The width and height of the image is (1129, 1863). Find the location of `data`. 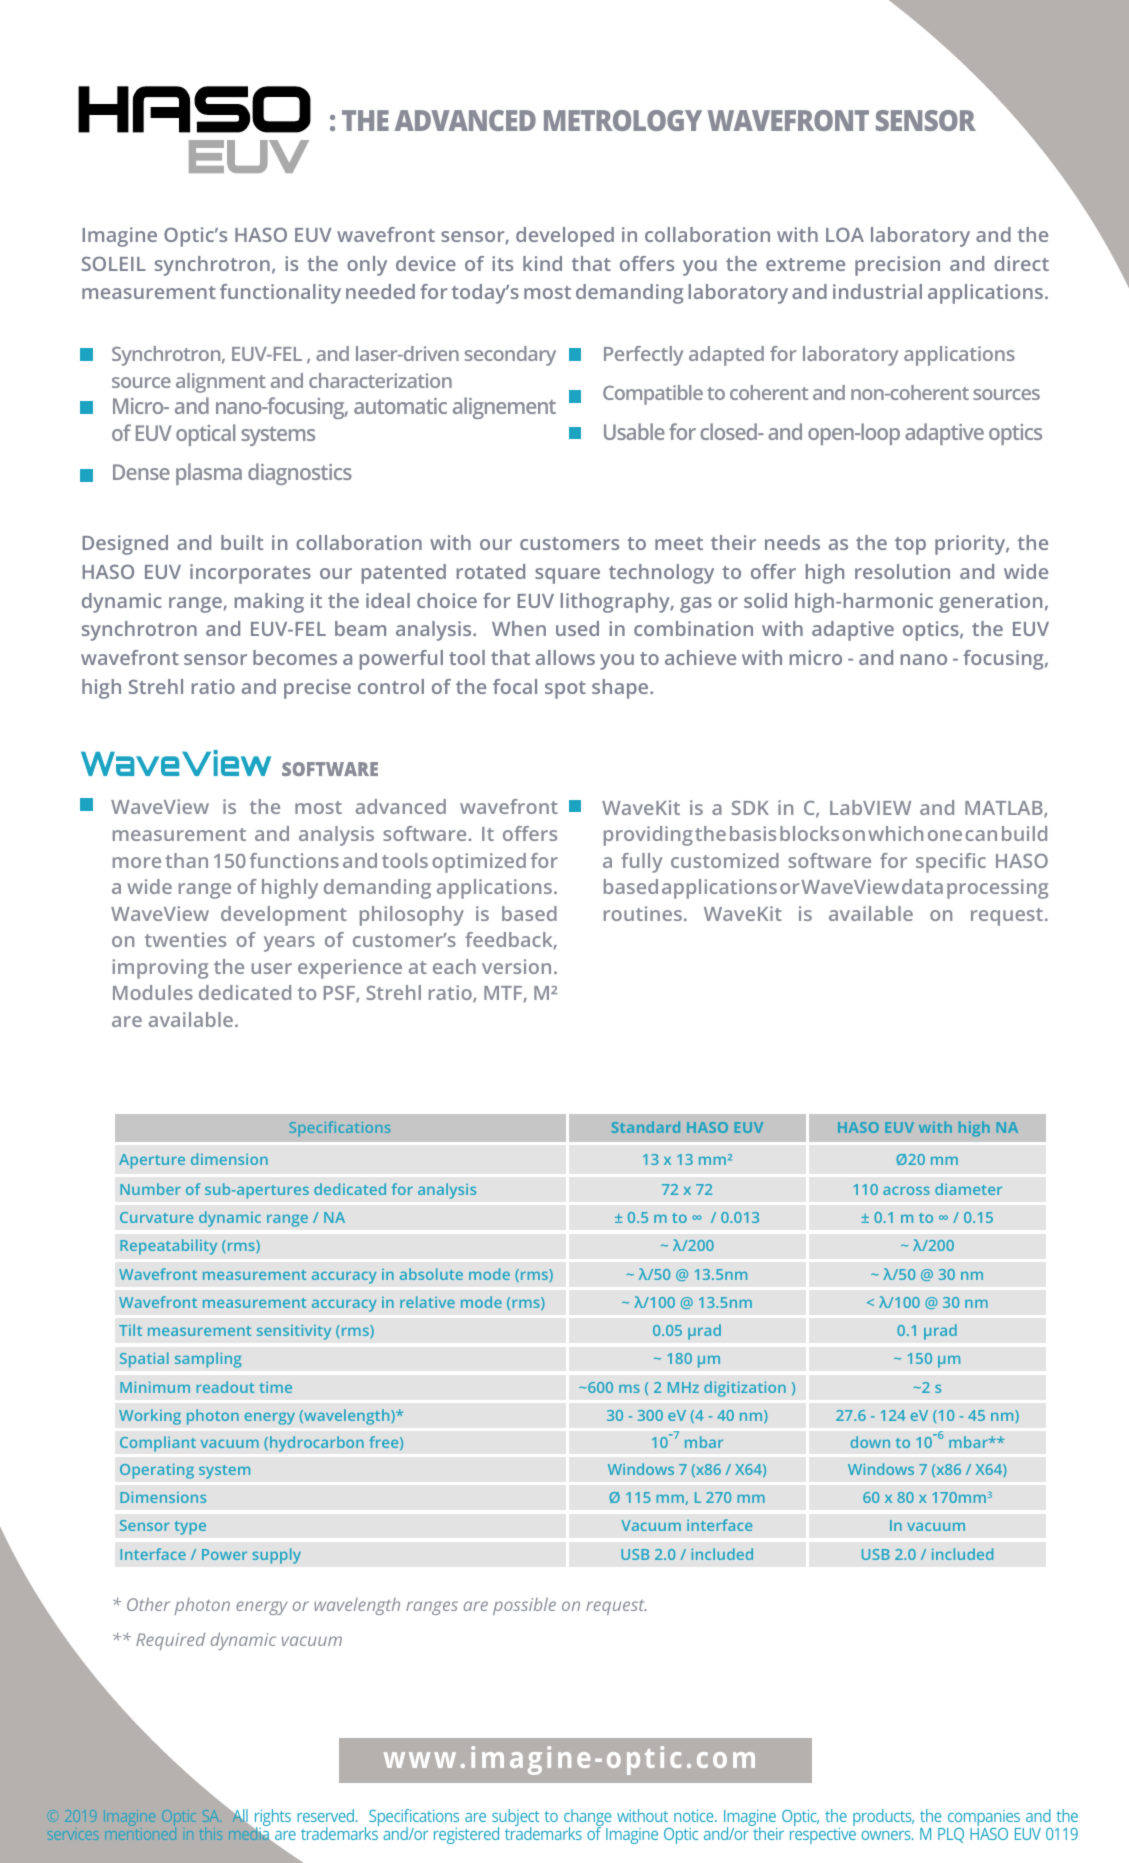

data is located at coordinates (922, 886).
